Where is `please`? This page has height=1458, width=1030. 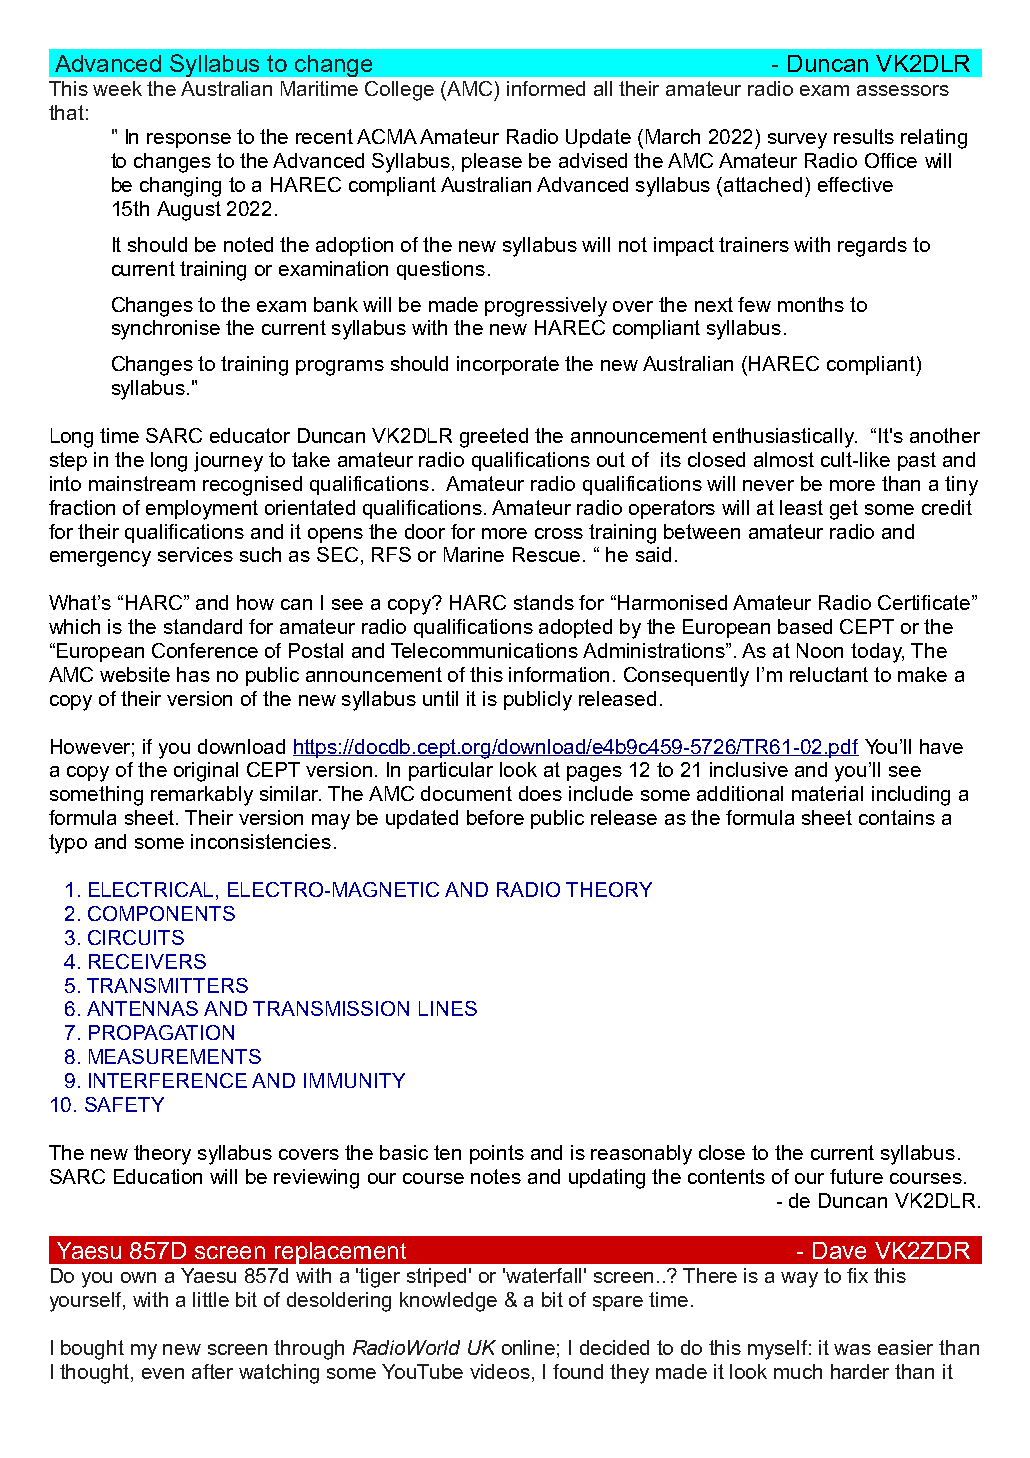
please is located at coordinates (492, 162).
